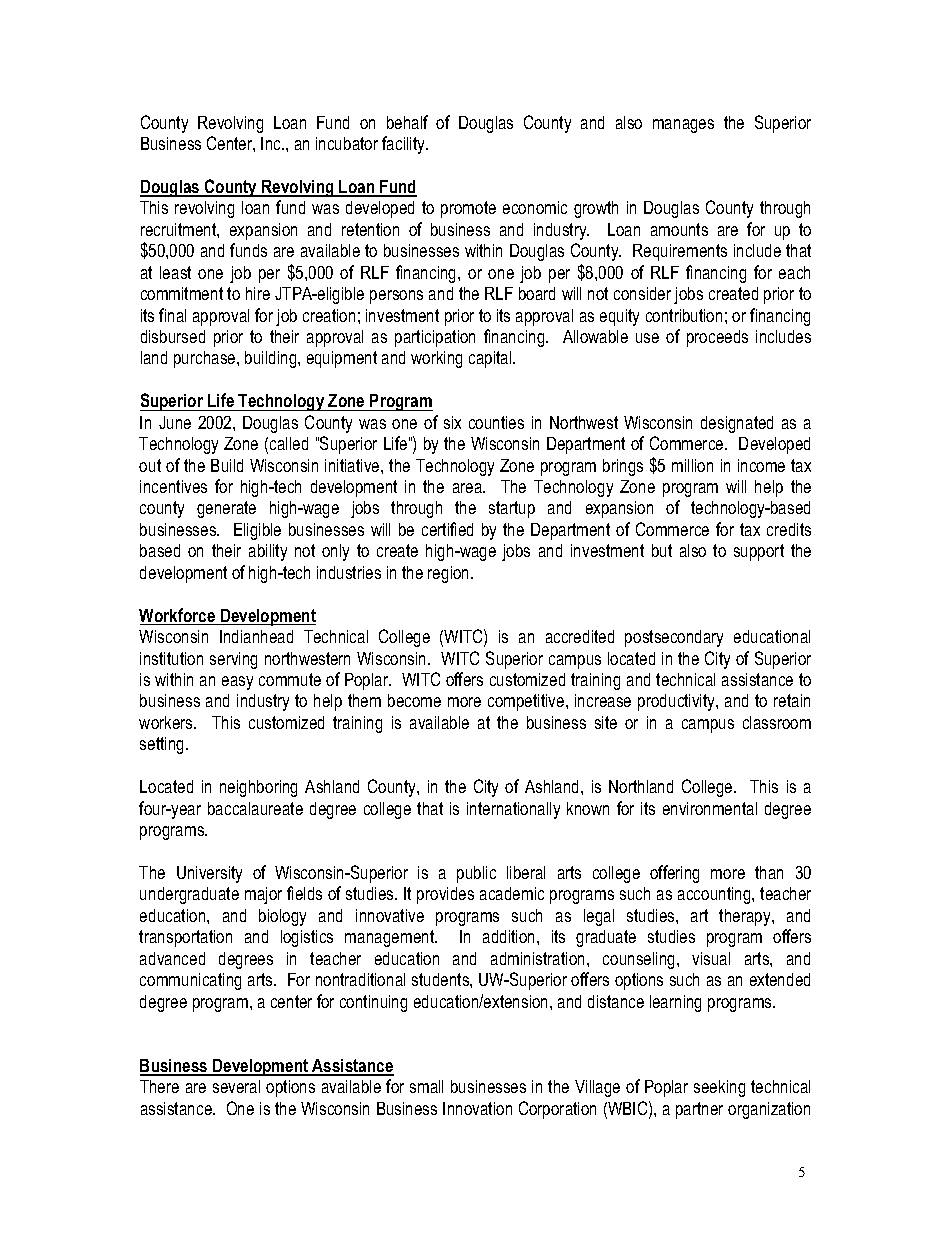 This image has width=952, height=1233. I want to click on Innovation, so click(477, 1108).
